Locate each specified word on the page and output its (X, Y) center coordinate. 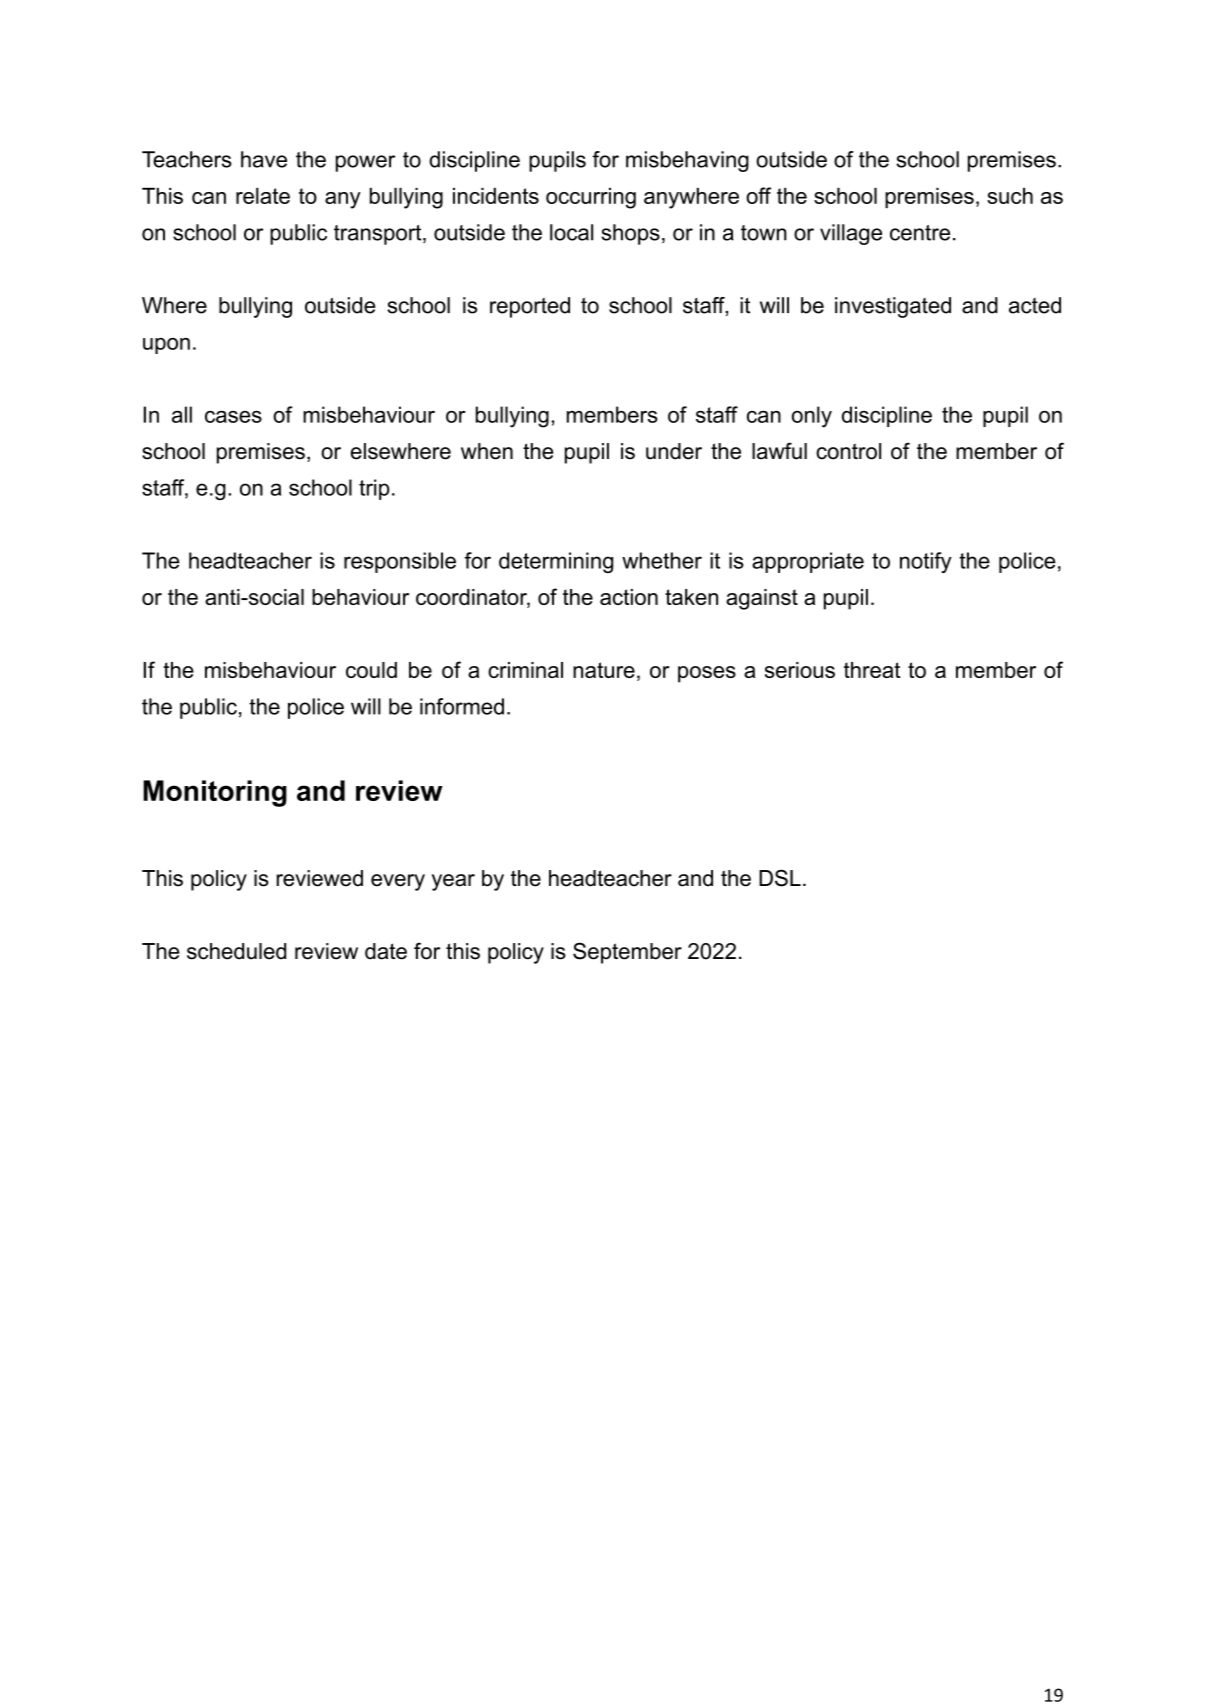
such (1010, 195)
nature (604, 670)
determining (556, 562)
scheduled (236, 951)
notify (926, 562)
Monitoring (215, 793)
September (627, 953)
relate (263, 195)
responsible (400, 562)
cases (233, 417)
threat (872, 670)
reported (530, 307)
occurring (591, 198)
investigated (893, 307)
